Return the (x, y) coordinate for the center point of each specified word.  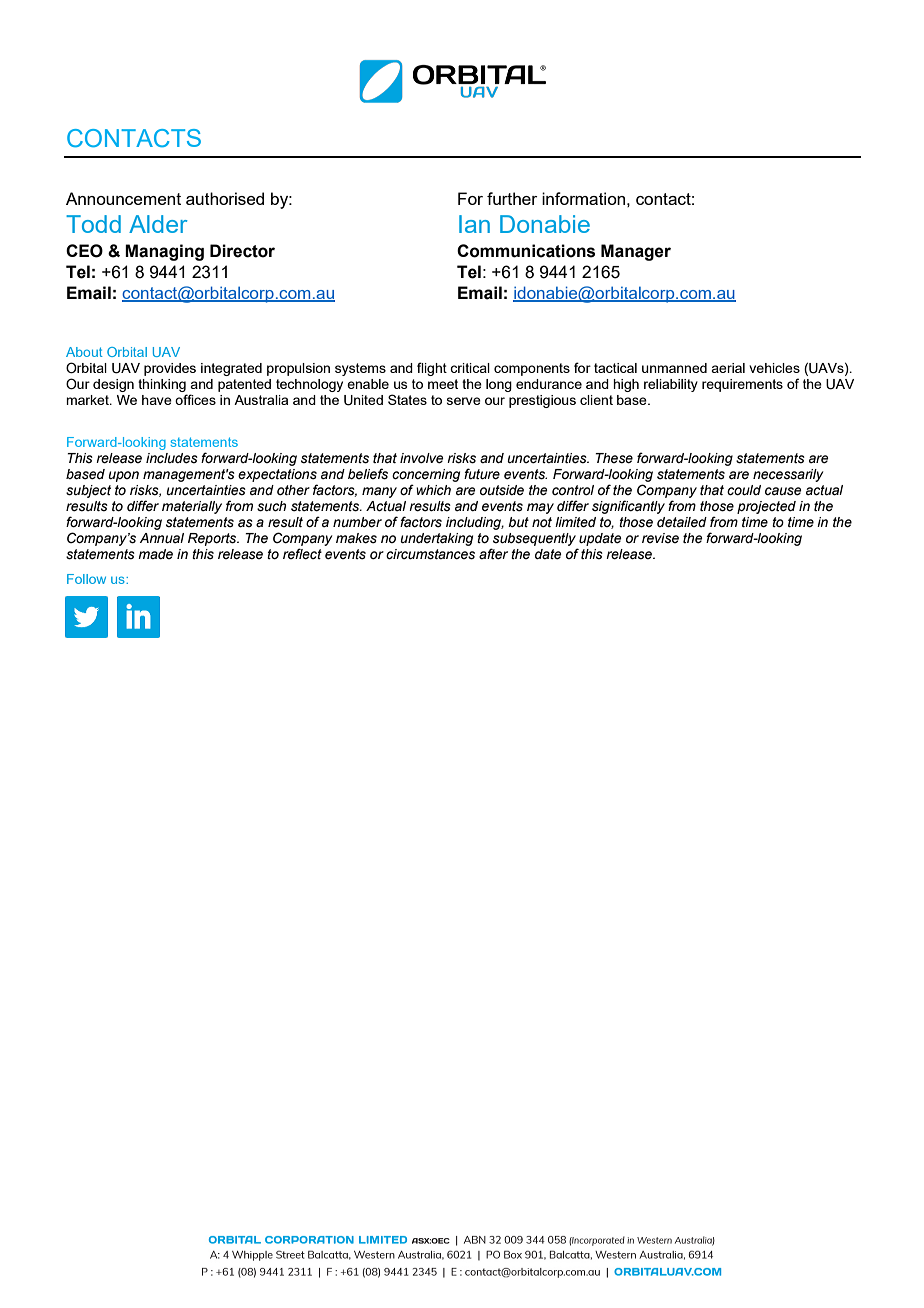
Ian (474, 224)
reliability (671, 385)
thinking (162, 385)
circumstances (430, 554)
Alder (158, 224)
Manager (636, 252)
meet (443, 384)
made (155, 554)
